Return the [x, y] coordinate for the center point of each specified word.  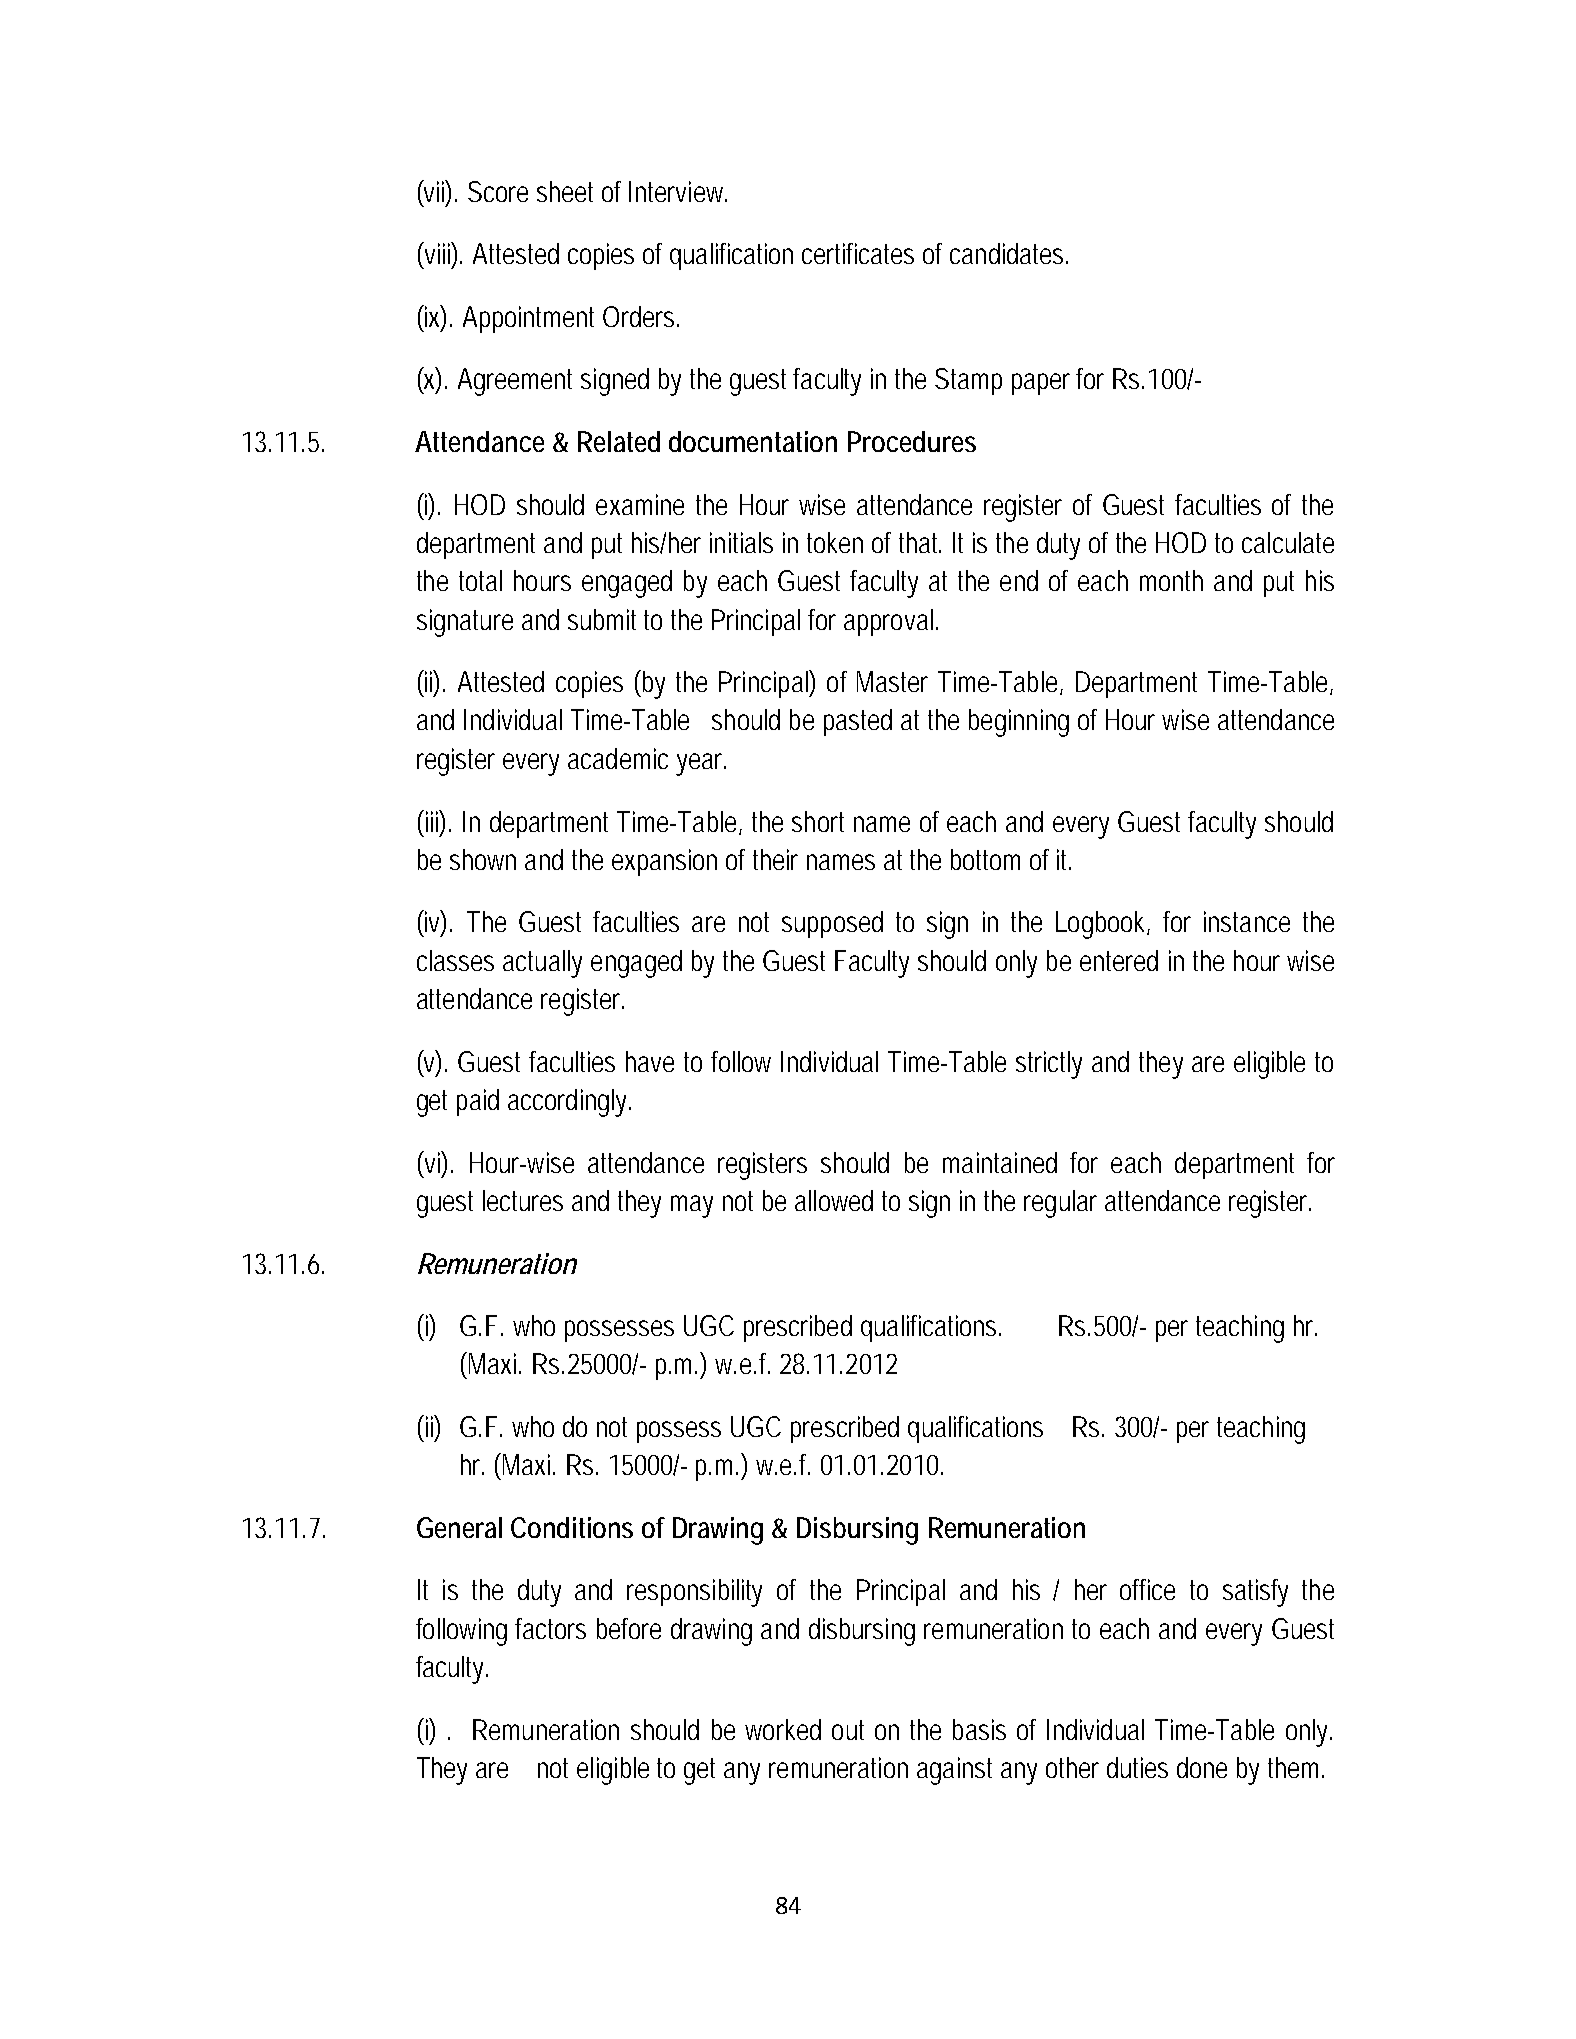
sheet [565, 191]
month [1171, 580]
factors [550, 1628]
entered [1119, 960]
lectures [523, 1200]
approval [888, 622]
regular [1060, 1204]
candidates [1009, 253]
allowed [834, 1200]
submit [602, 619]
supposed [832, 924]
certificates [858, 253]
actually [542, 964]
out [848, 1730]
